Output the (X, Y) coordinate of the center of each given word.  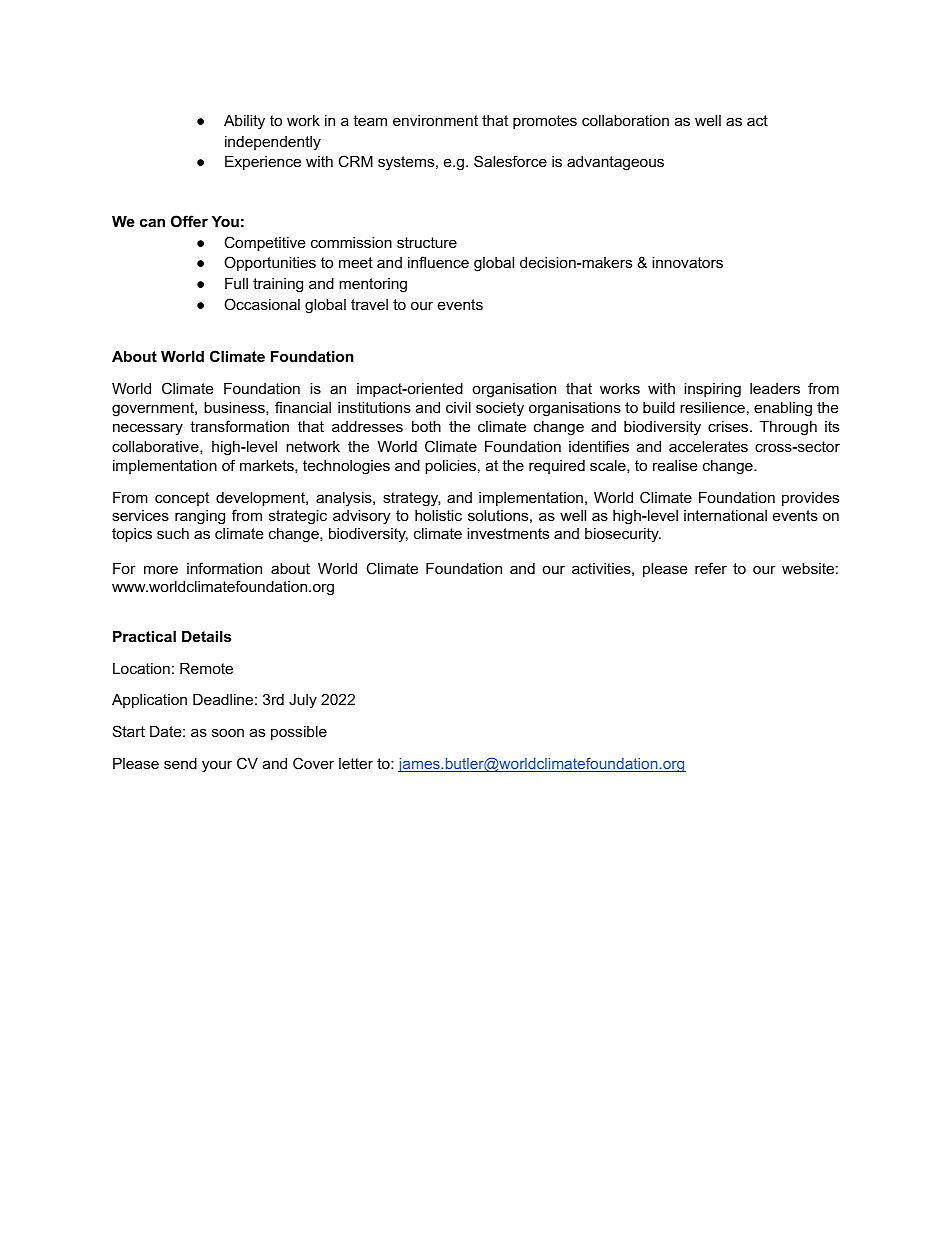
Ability (244, 122)
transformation (239, 426)
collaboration (625, 120)
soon (228, 732)
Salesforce (510, 161)
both (426, 426)
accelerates (708, 446)
